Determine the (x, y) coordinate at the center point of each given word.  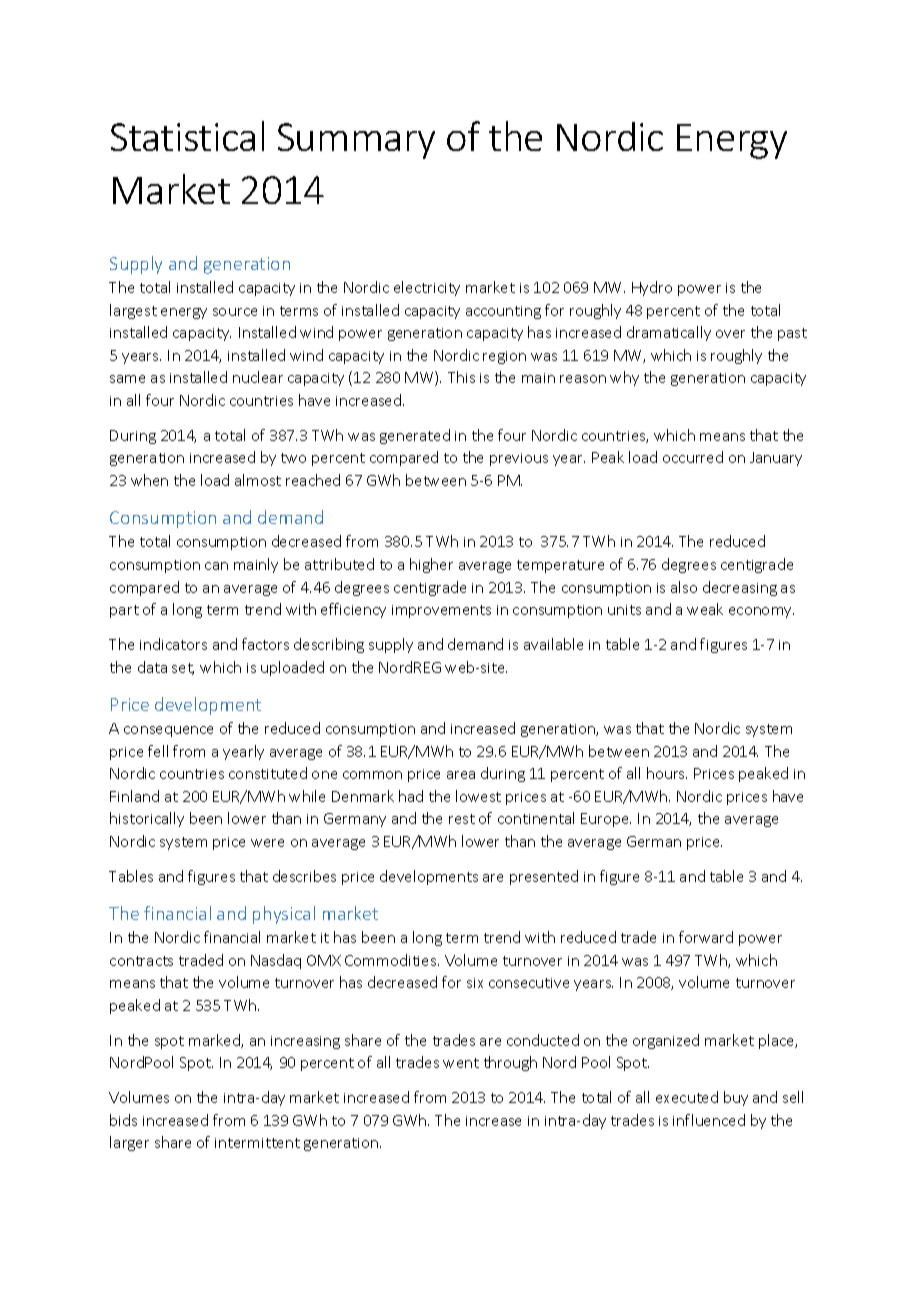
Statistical (187, 136)
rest (462, 819)
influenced (709, 1120)
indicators (173, 644)
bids (123, 1120)
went (461, 1063)
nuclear (258, 377)
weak (705, 609)
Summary (356, 141)
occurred (693, 457)
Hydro (652, 288)
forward (706, 937)
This (461, 377)
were (267, 843)
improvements (441, 611)
